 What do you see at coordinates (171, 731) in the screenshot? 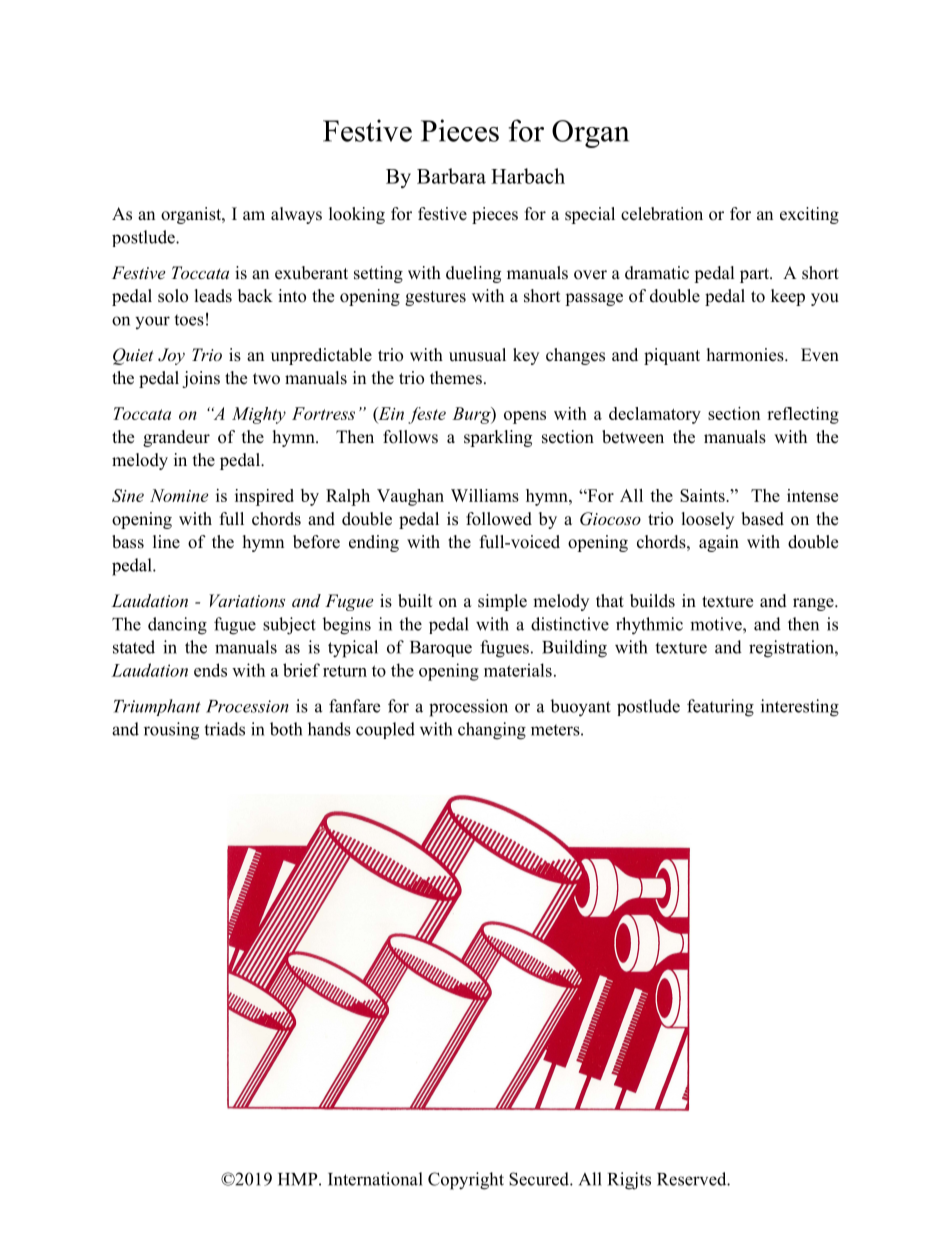
I see `rousing` at bounding box center [171, 731].
